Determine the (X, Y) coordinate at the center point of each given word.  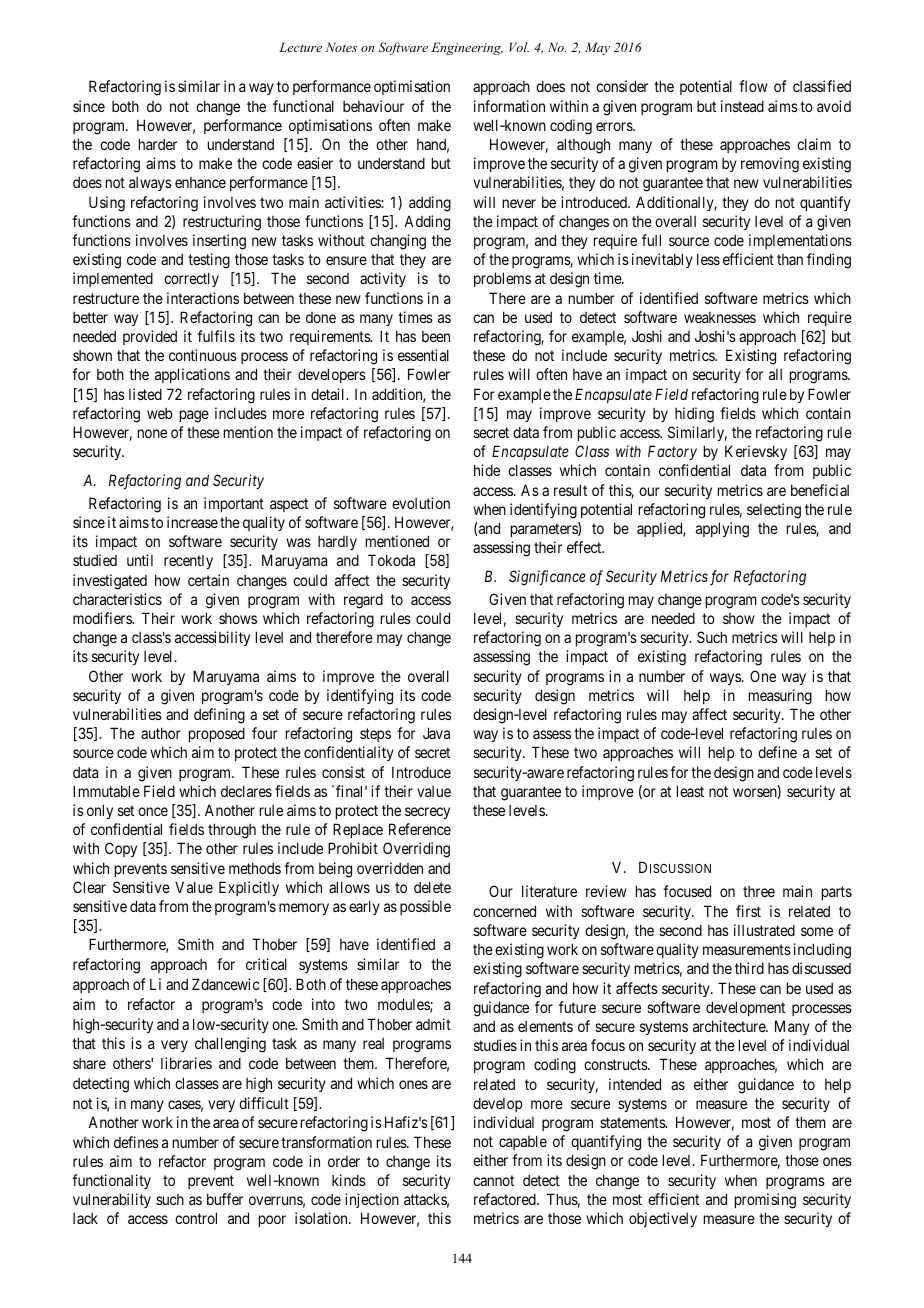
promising (765, 1201)
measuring (780, 697)
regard (363, 601)
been (436, 336)
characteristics (117, 599)
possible (425, 907)
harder (158, 144)
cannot (493, 1180)
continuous (203, 355)
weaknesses (720, 317)
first (748, 911)
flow (753, 86)
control (196, 1218)
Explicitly (249, 888)
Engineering (467, 48)
